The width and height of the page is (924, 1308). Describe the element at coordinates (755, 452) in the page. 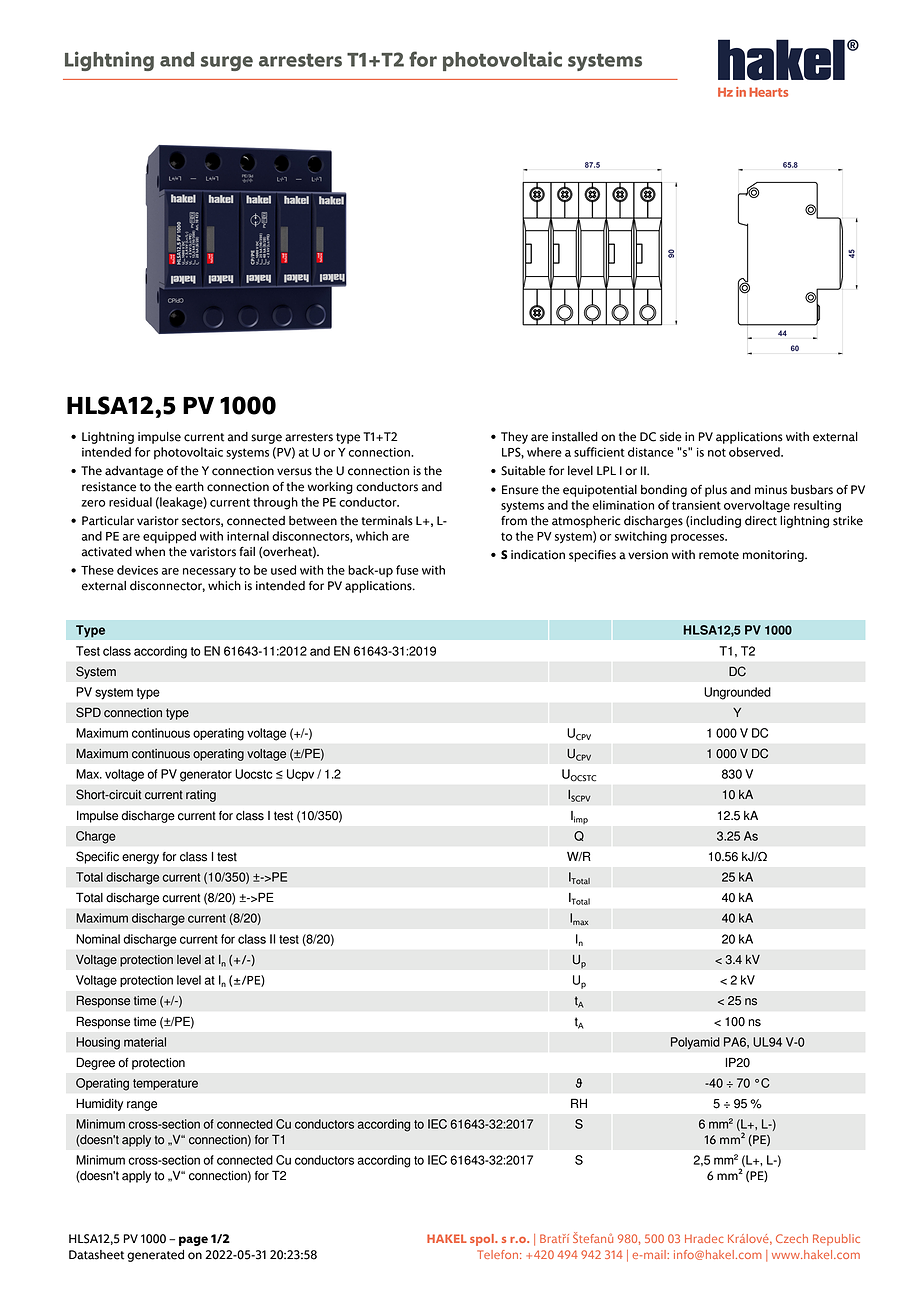

I see `observed` at that location.
